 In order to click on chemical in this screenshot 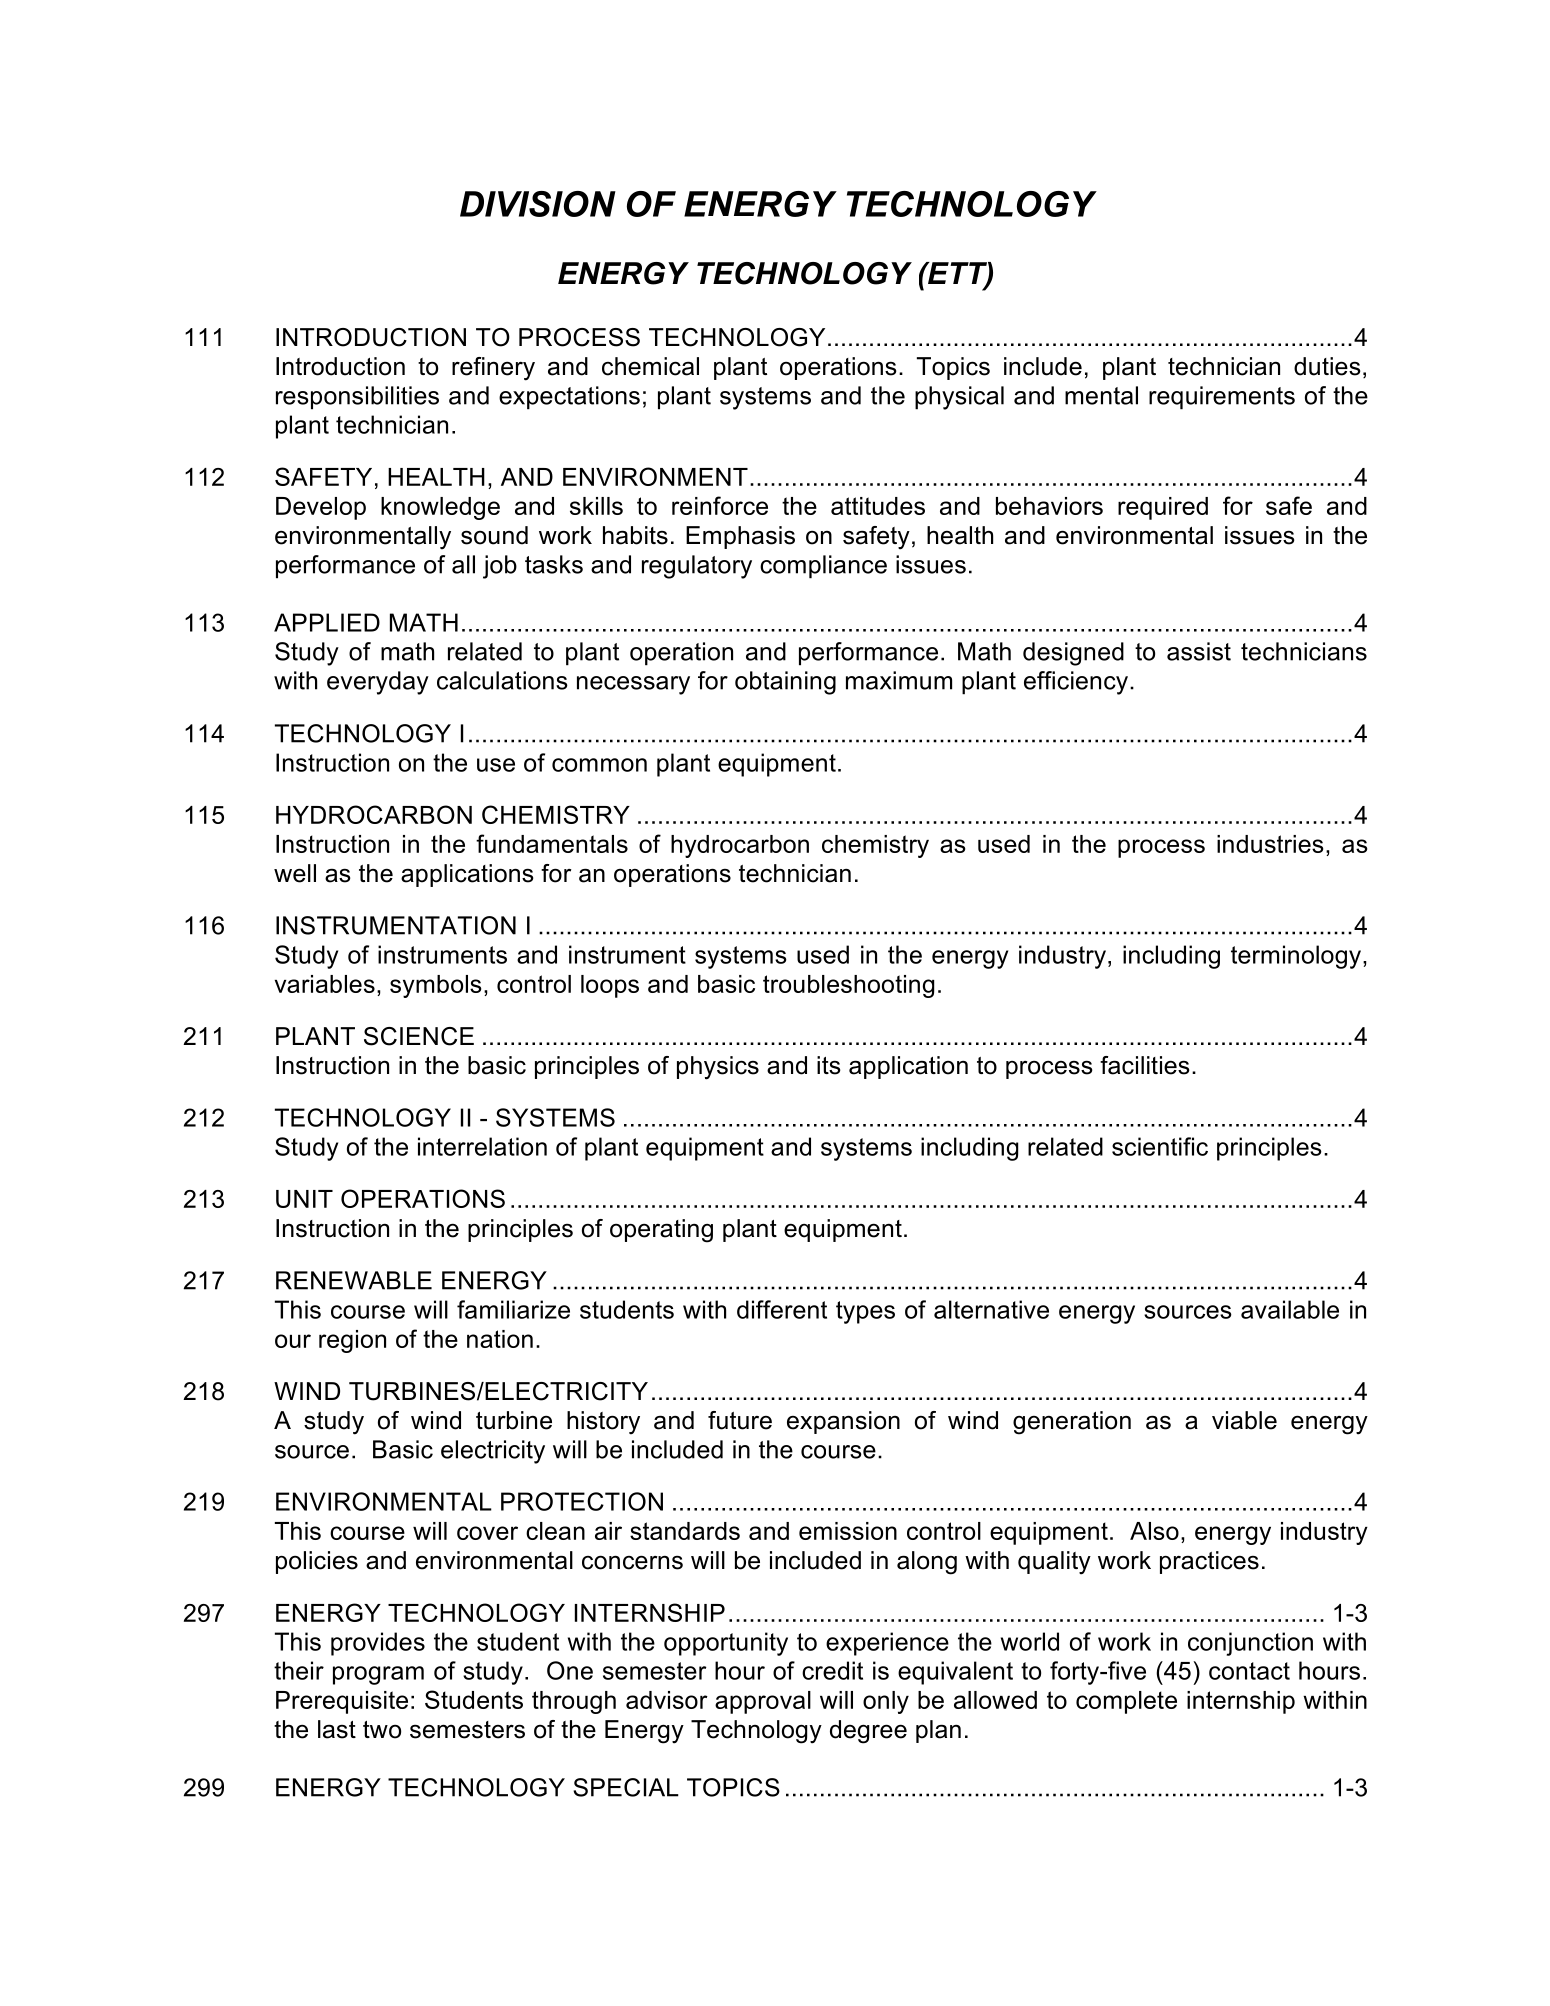, I will do `click(650, 366)`.
